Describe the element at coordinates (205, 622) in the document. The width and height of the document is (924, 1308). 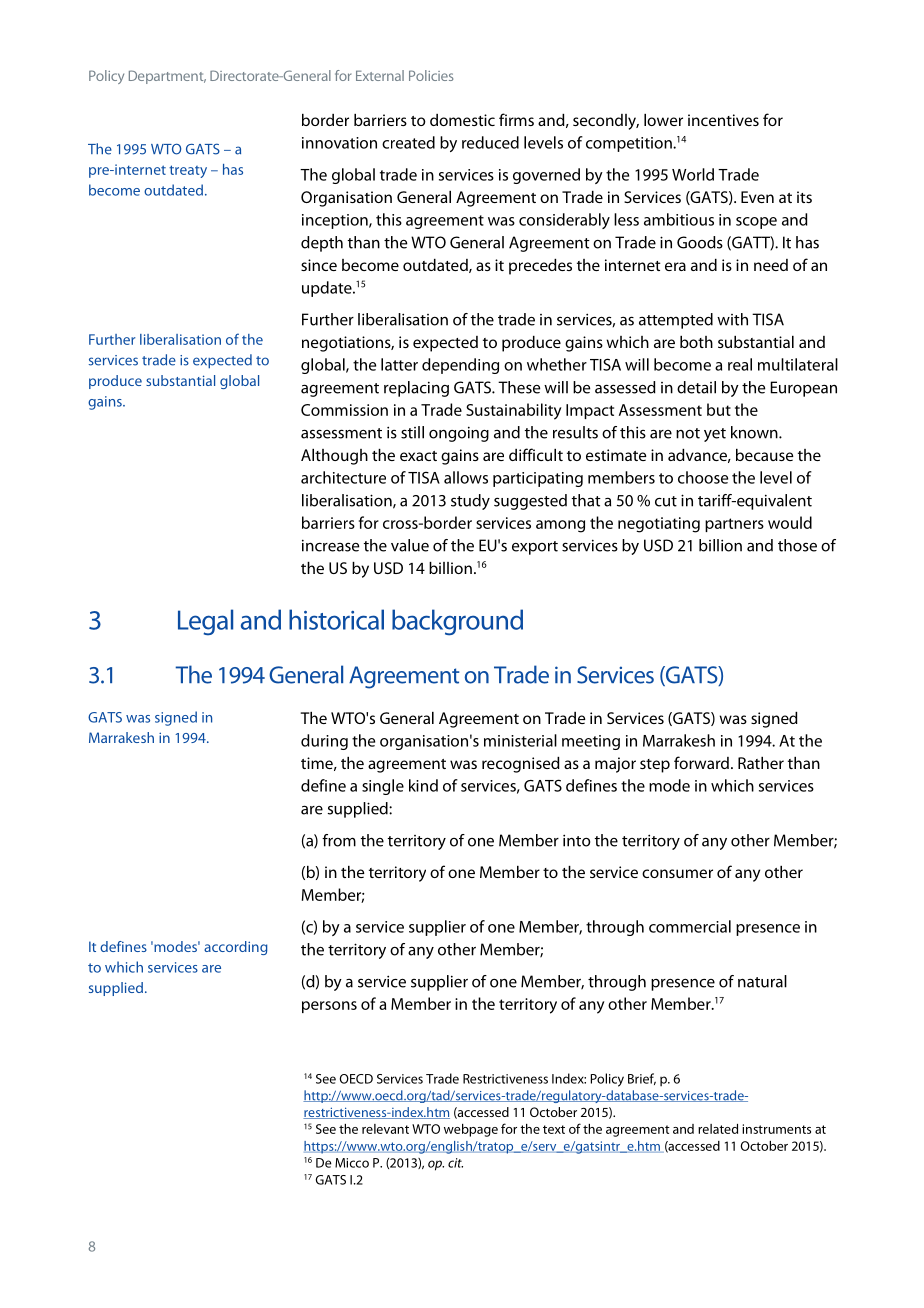
I see `Legal` at that location.
